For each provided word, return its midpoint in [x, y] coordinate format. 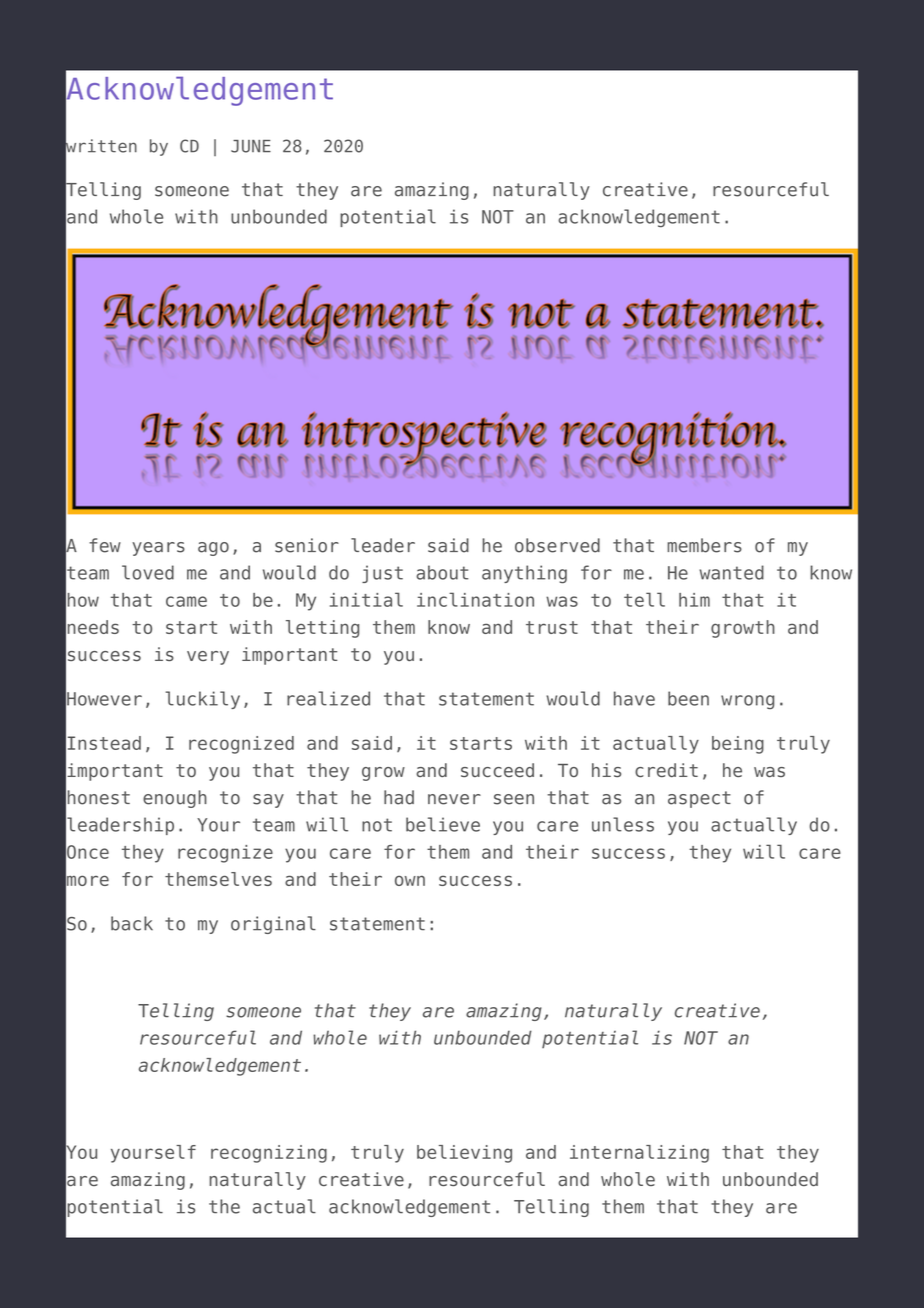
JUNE [251, 146]
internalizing [639, 1154]
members [704, 545]
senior [307, 545]
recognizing [269, 1154]
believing [464, 1154]
